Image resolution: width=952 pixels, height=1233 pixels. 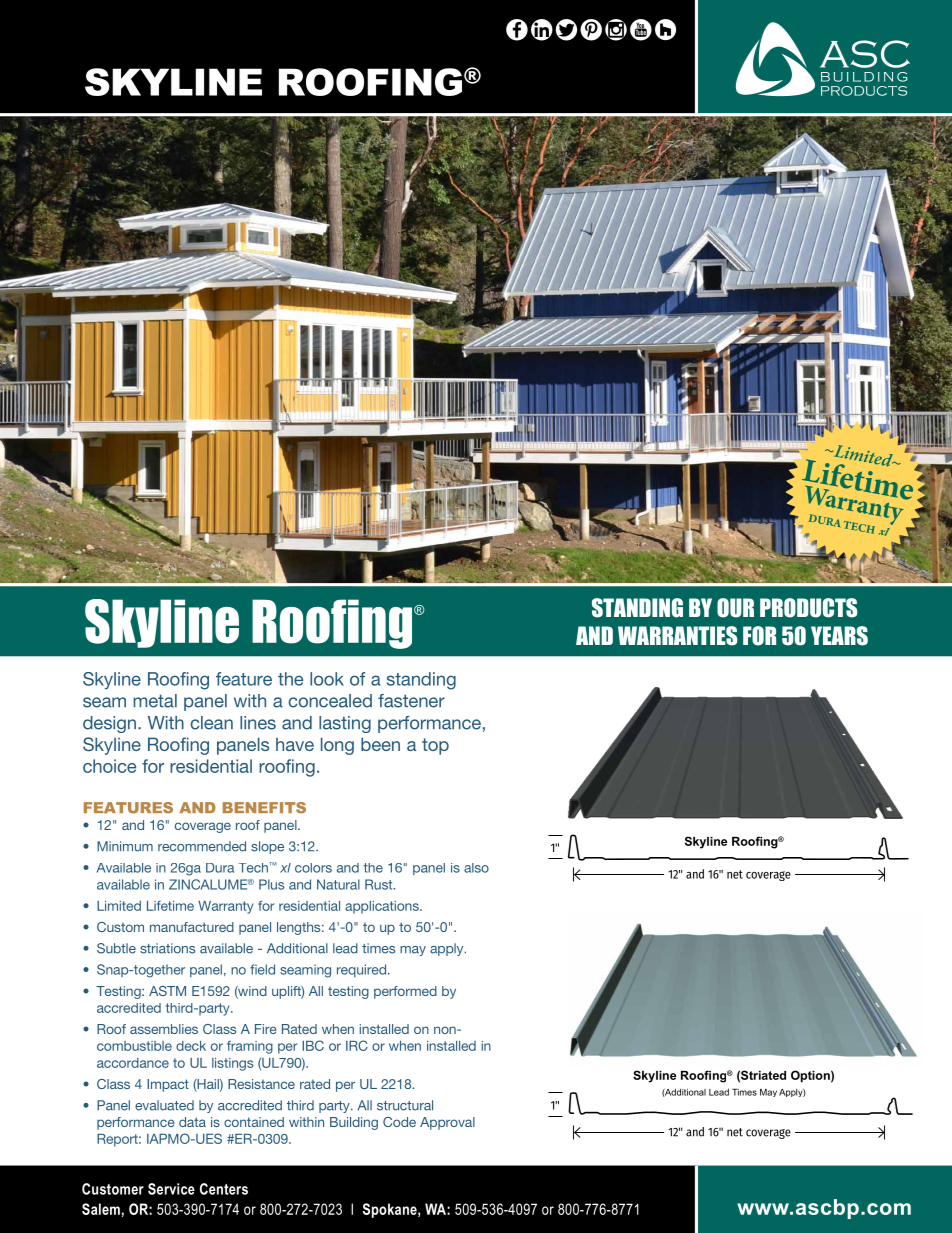 I want to click on listings, so click(x=232, y=1064).
